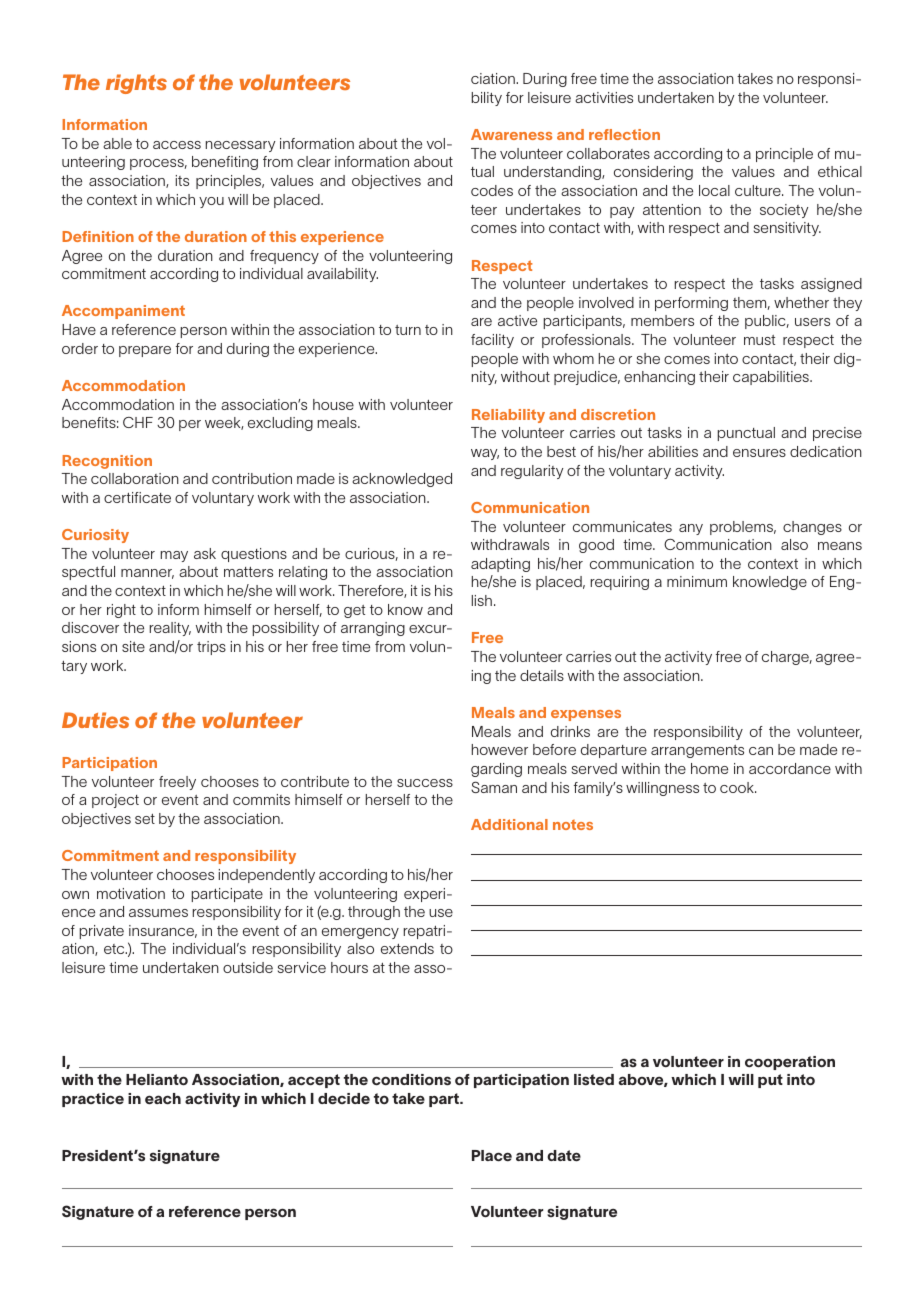 Image resolution: width=924 pixels, height=1308 pixels. I want to click on culture, so click(759, 190).
